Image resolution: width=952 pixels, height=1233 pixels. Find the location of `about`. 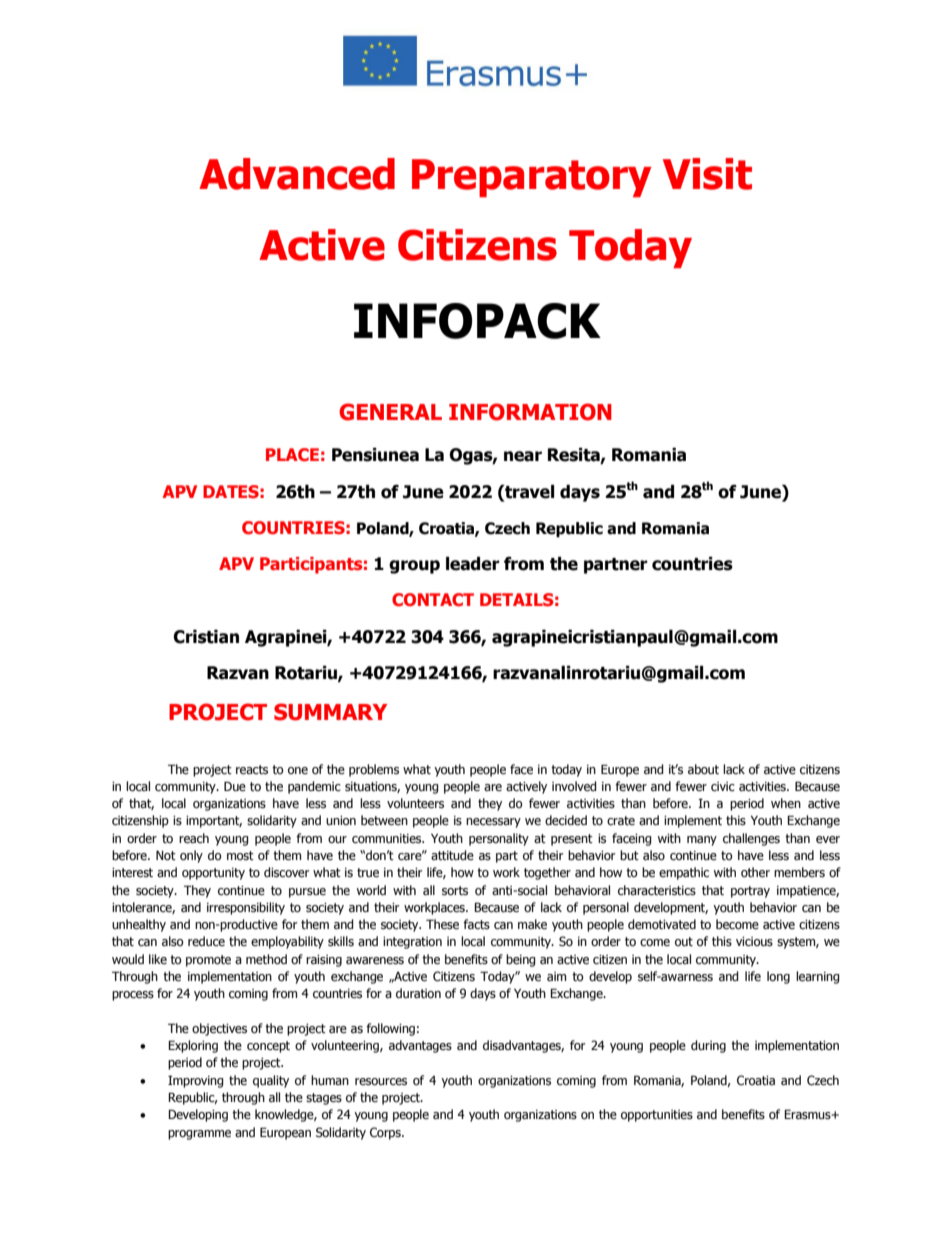

about is located at coordinates (703, 769).
